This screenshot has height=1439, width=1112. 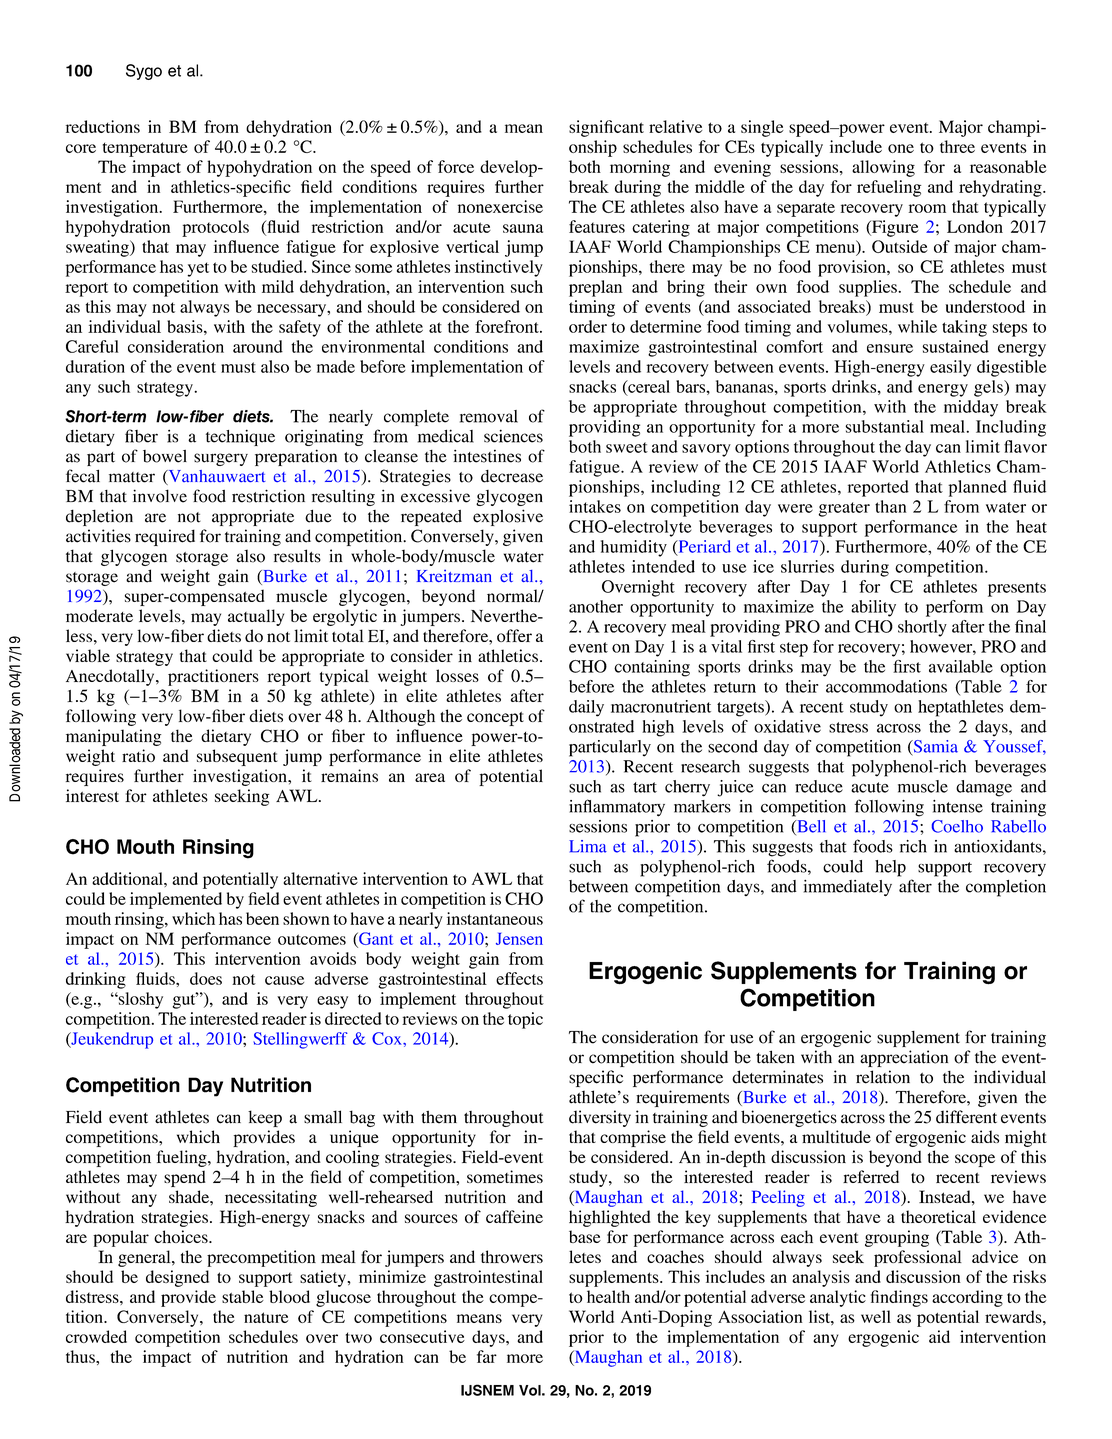 What do you see at coordinates (967, 1298) in the screenshot?
I see `according` at bounding box center [967, 1298].
